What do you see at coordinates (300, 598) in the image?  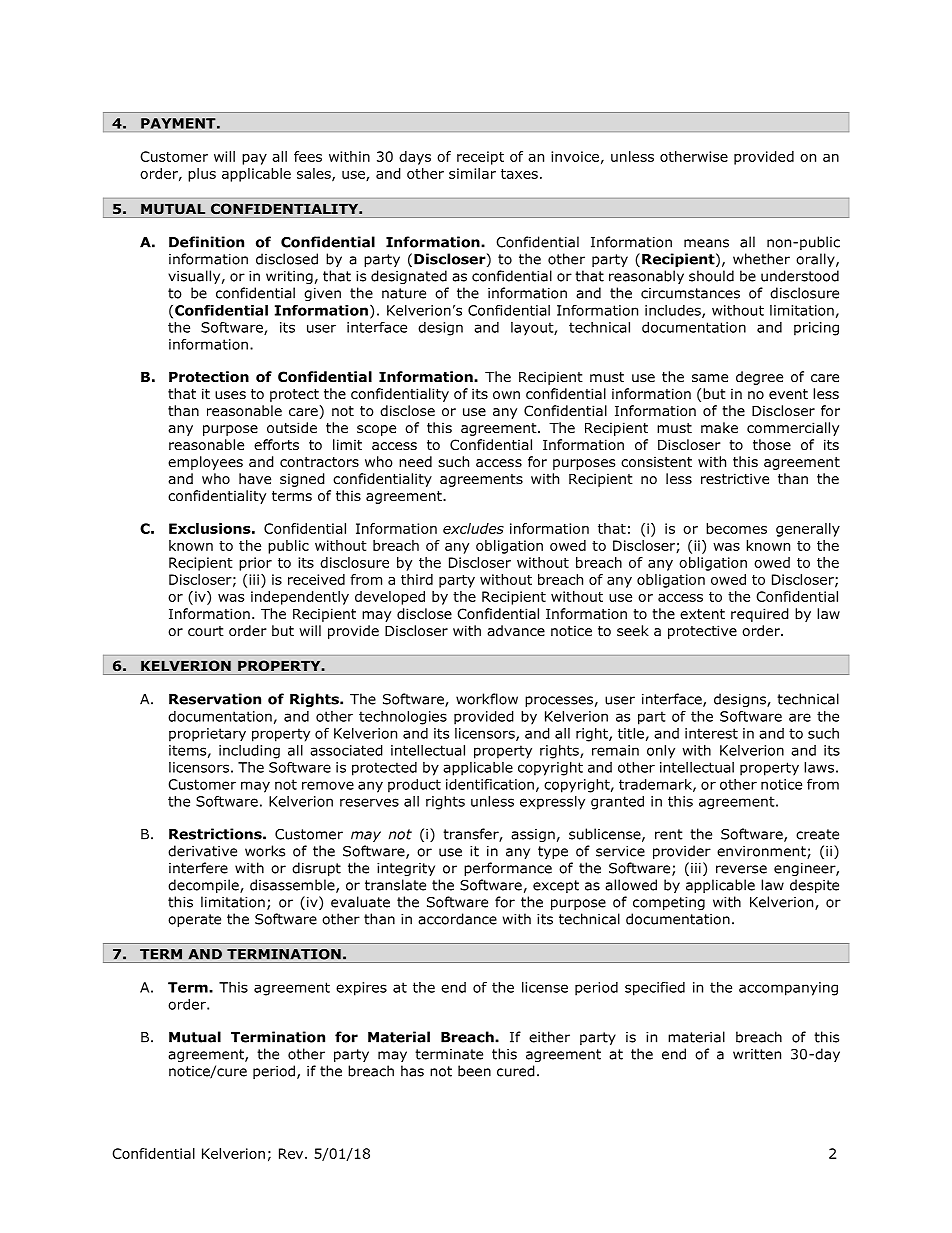 I see `independently` at bounding box center [300, 598].
